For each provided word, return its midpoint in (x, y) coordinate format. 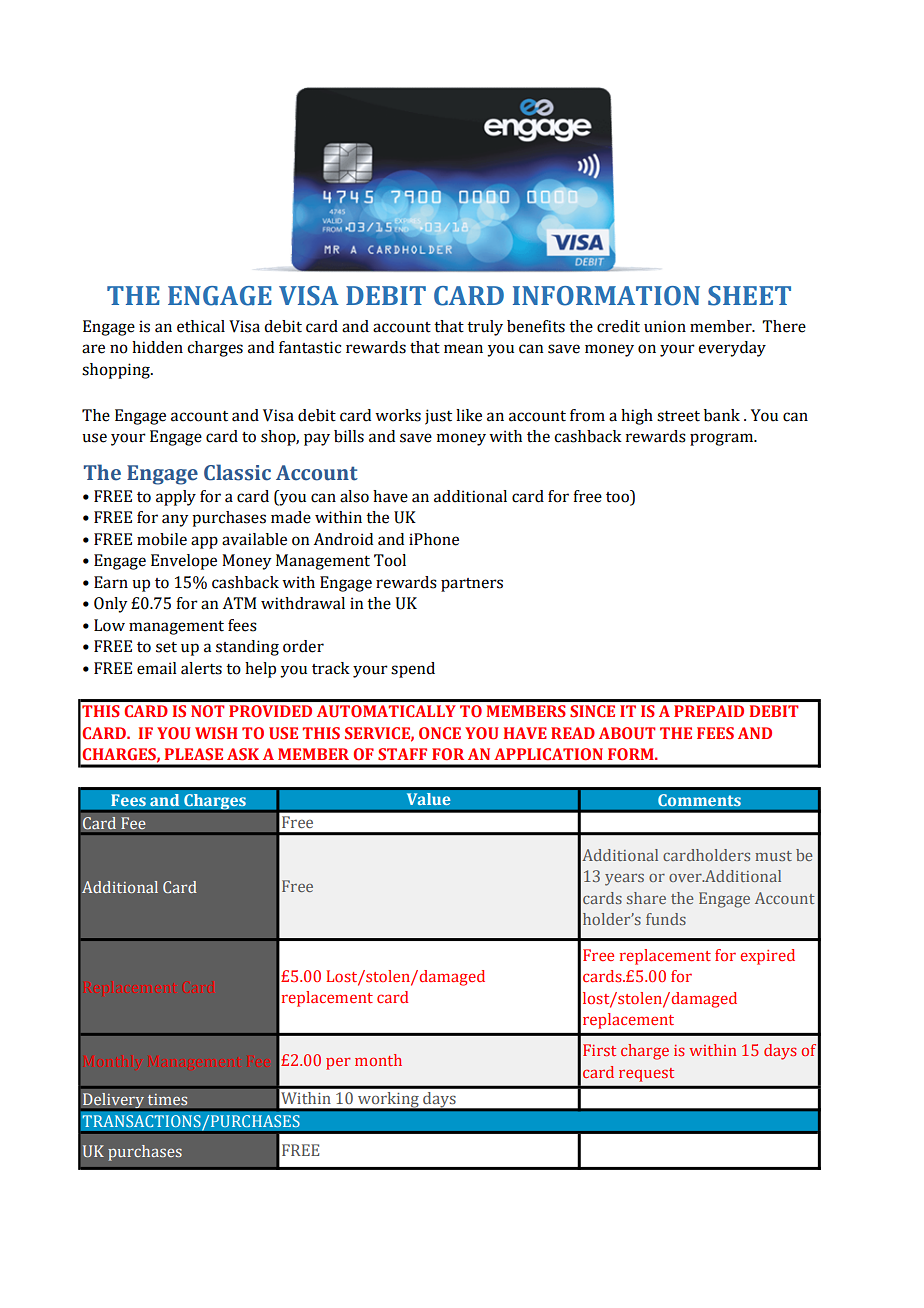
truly (485, 328)
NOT (207, 711)
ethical (201, 326)
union (665, 326)
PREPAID (709, 711)
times (167, 1099)
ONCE (440, 733)
